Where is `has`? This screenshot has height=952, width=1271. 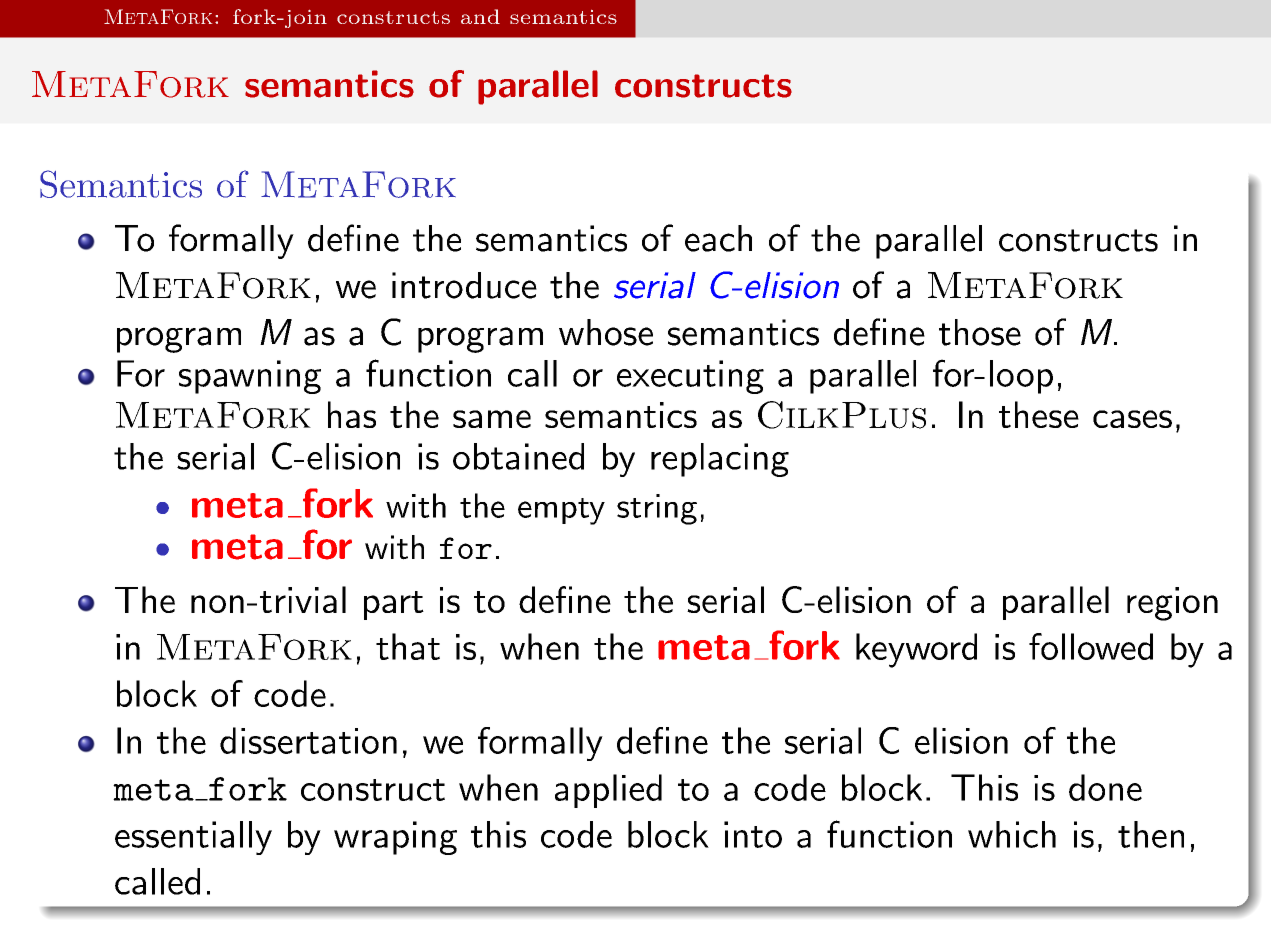 has is located at coordinates (352, 414).
